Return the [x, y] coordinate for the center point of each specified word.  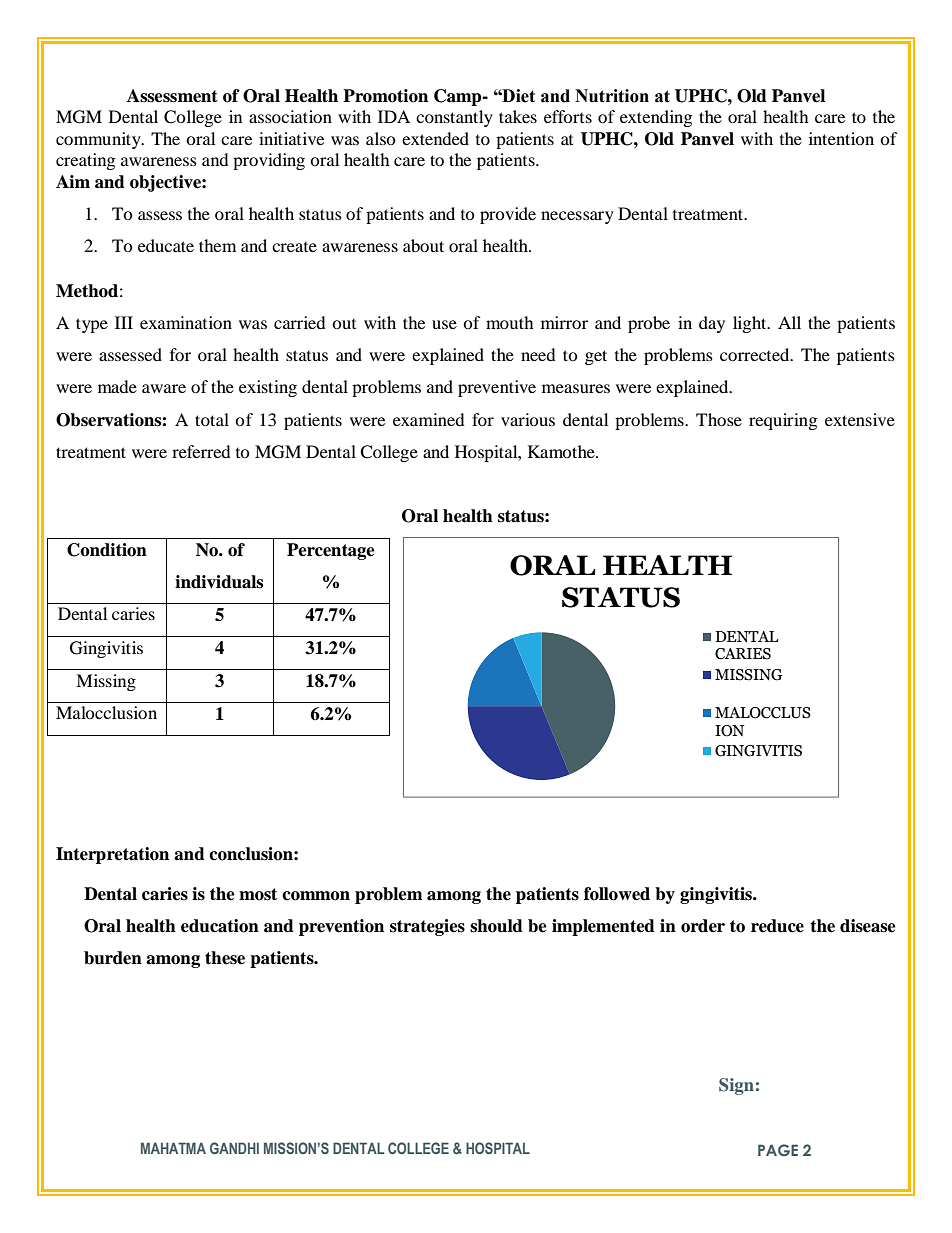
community [99, 140]
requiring [783, 421]
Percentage [331, 551]
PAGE [778, 1150]
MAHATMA [173, 1148]
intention [841, 138]
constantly [454, 118]
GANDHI [234, 1148]
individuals [219, 582]
